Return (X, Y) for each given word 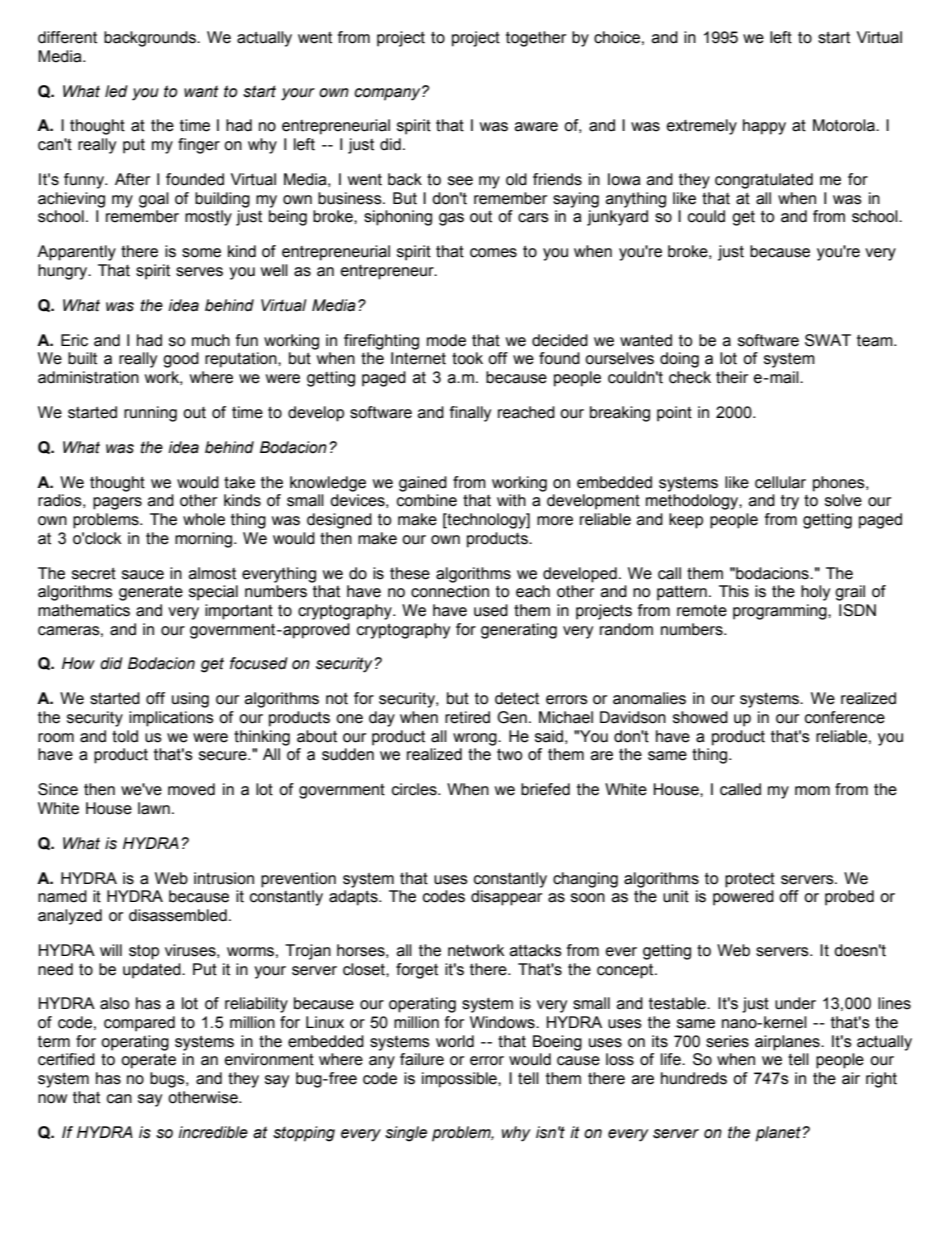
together (536, 39)
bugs (168, 1080)
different (67, 37)
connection (450, 591)
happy (764, 127)
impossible (460, 1080)
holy (815, 593)
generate (151, 593)
